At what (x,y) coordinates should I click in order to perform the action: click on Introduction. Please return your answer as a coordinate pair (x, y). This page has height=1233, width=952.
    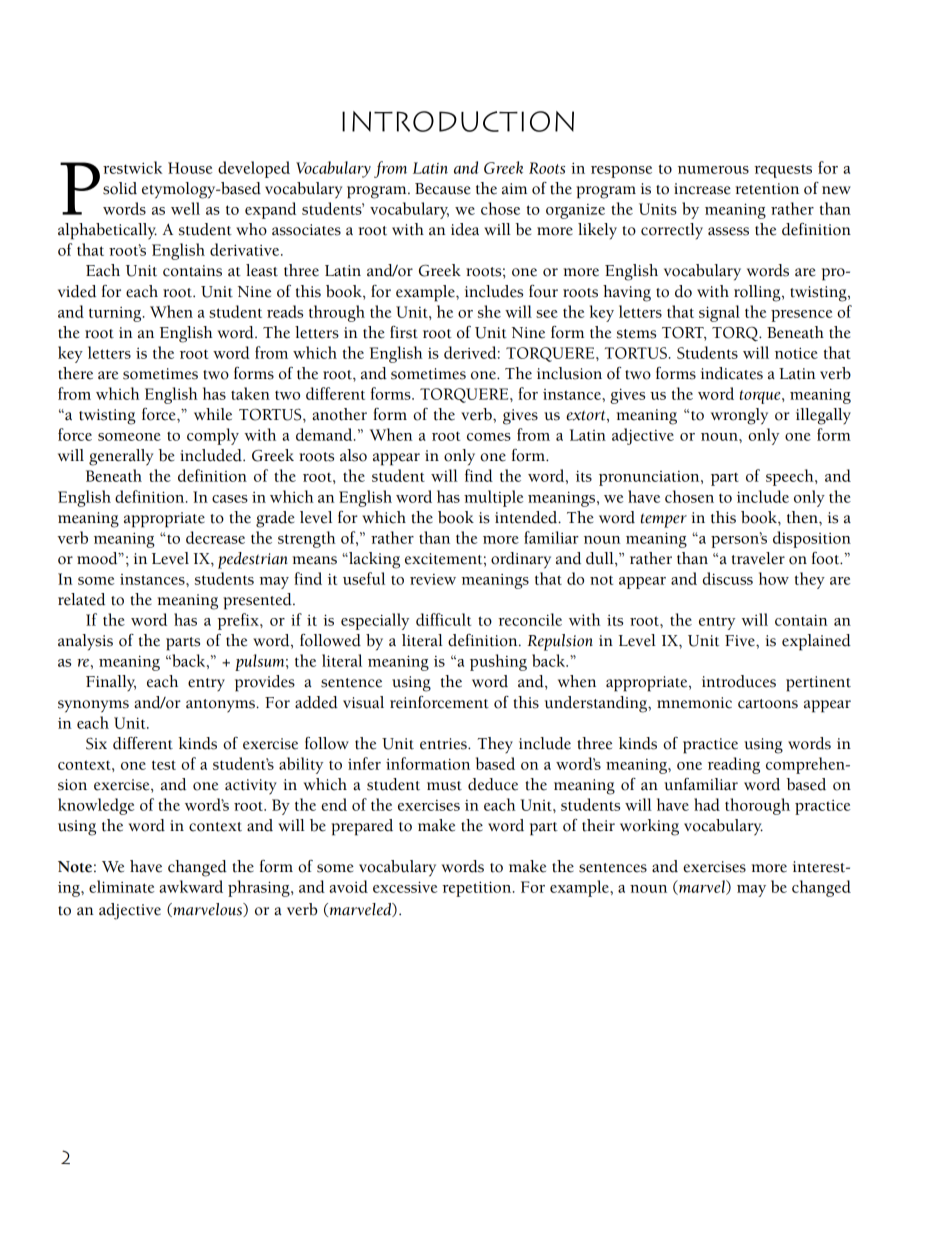
    Looking at the image, I should click on (458, 121).
